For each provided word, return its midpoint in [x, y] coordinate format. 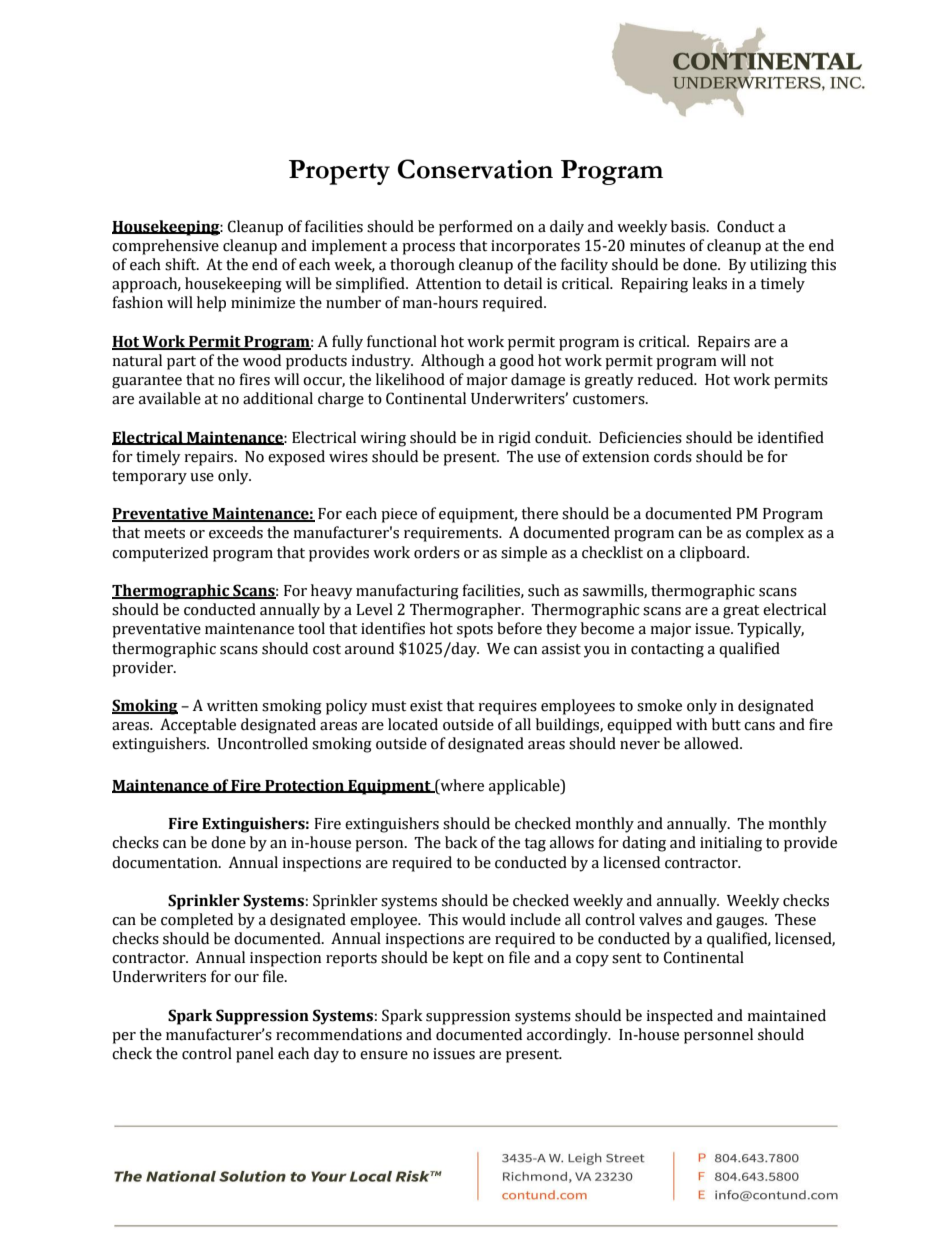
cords [673, 456]
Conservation [475, 169]
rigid [514, 439]
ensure [384, 1055]
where [461, 785]
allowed [712, 743]
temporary [149, 478]
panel [255, 1055]
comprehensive [165, 247]
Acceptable [198, 726]
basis [689, 226]
